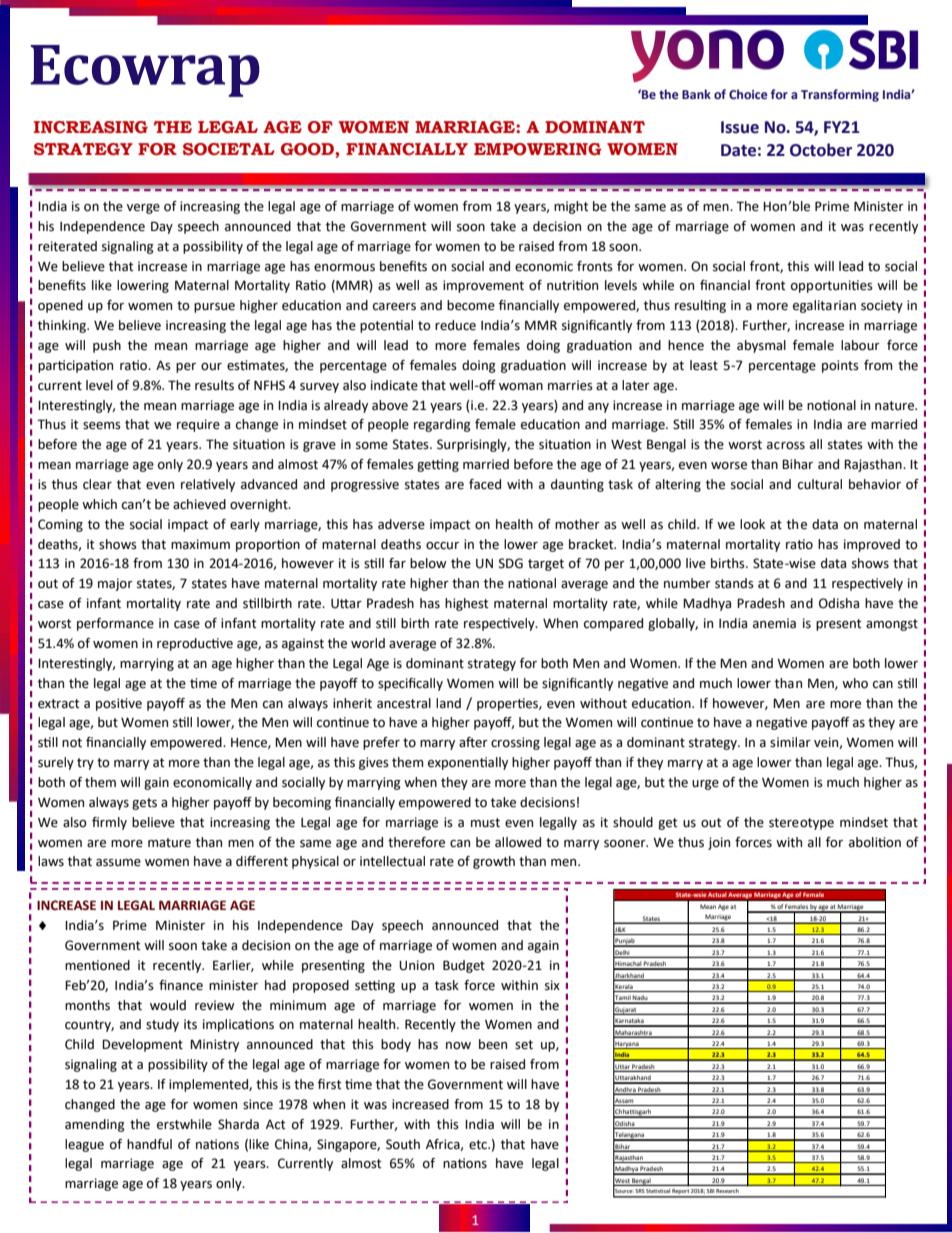  I want to click on October, so click(821, 150).
